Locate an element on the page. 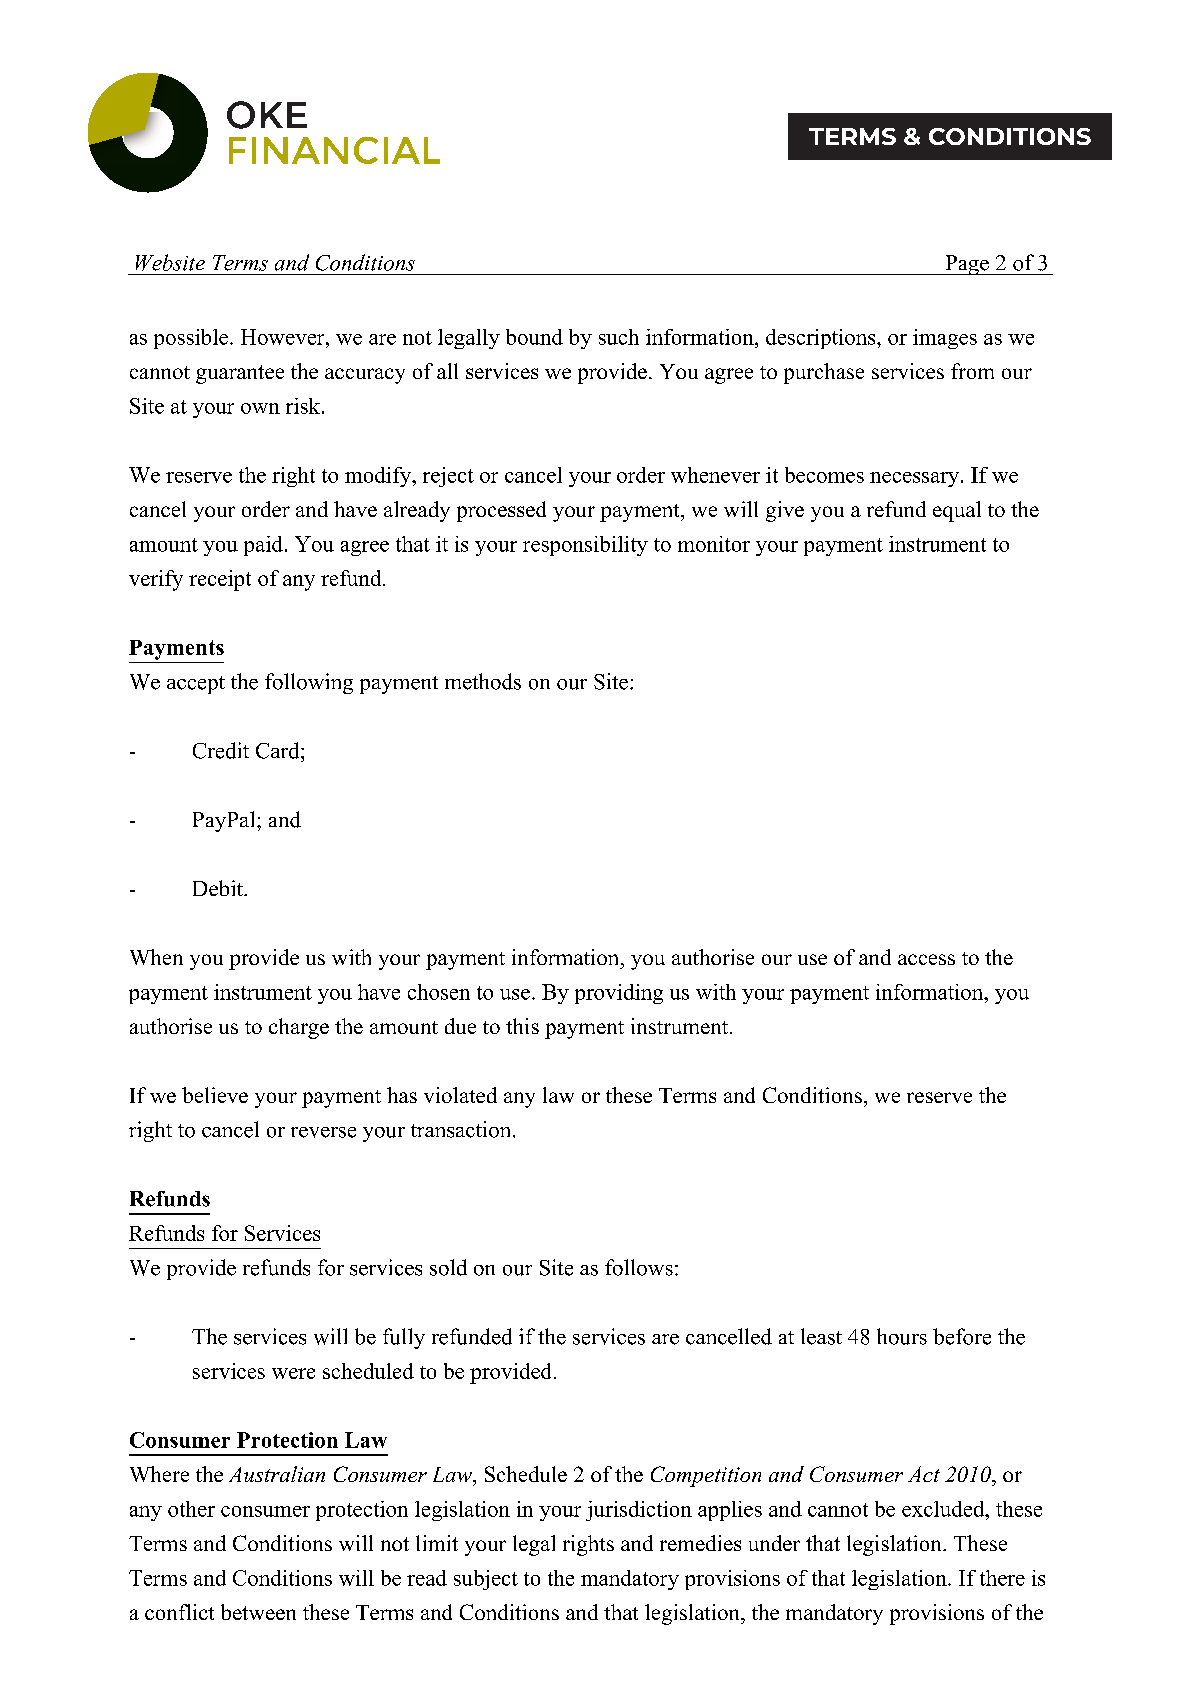 The image size is (1200, 1697). hours is located at coordinates (902, 1336).
